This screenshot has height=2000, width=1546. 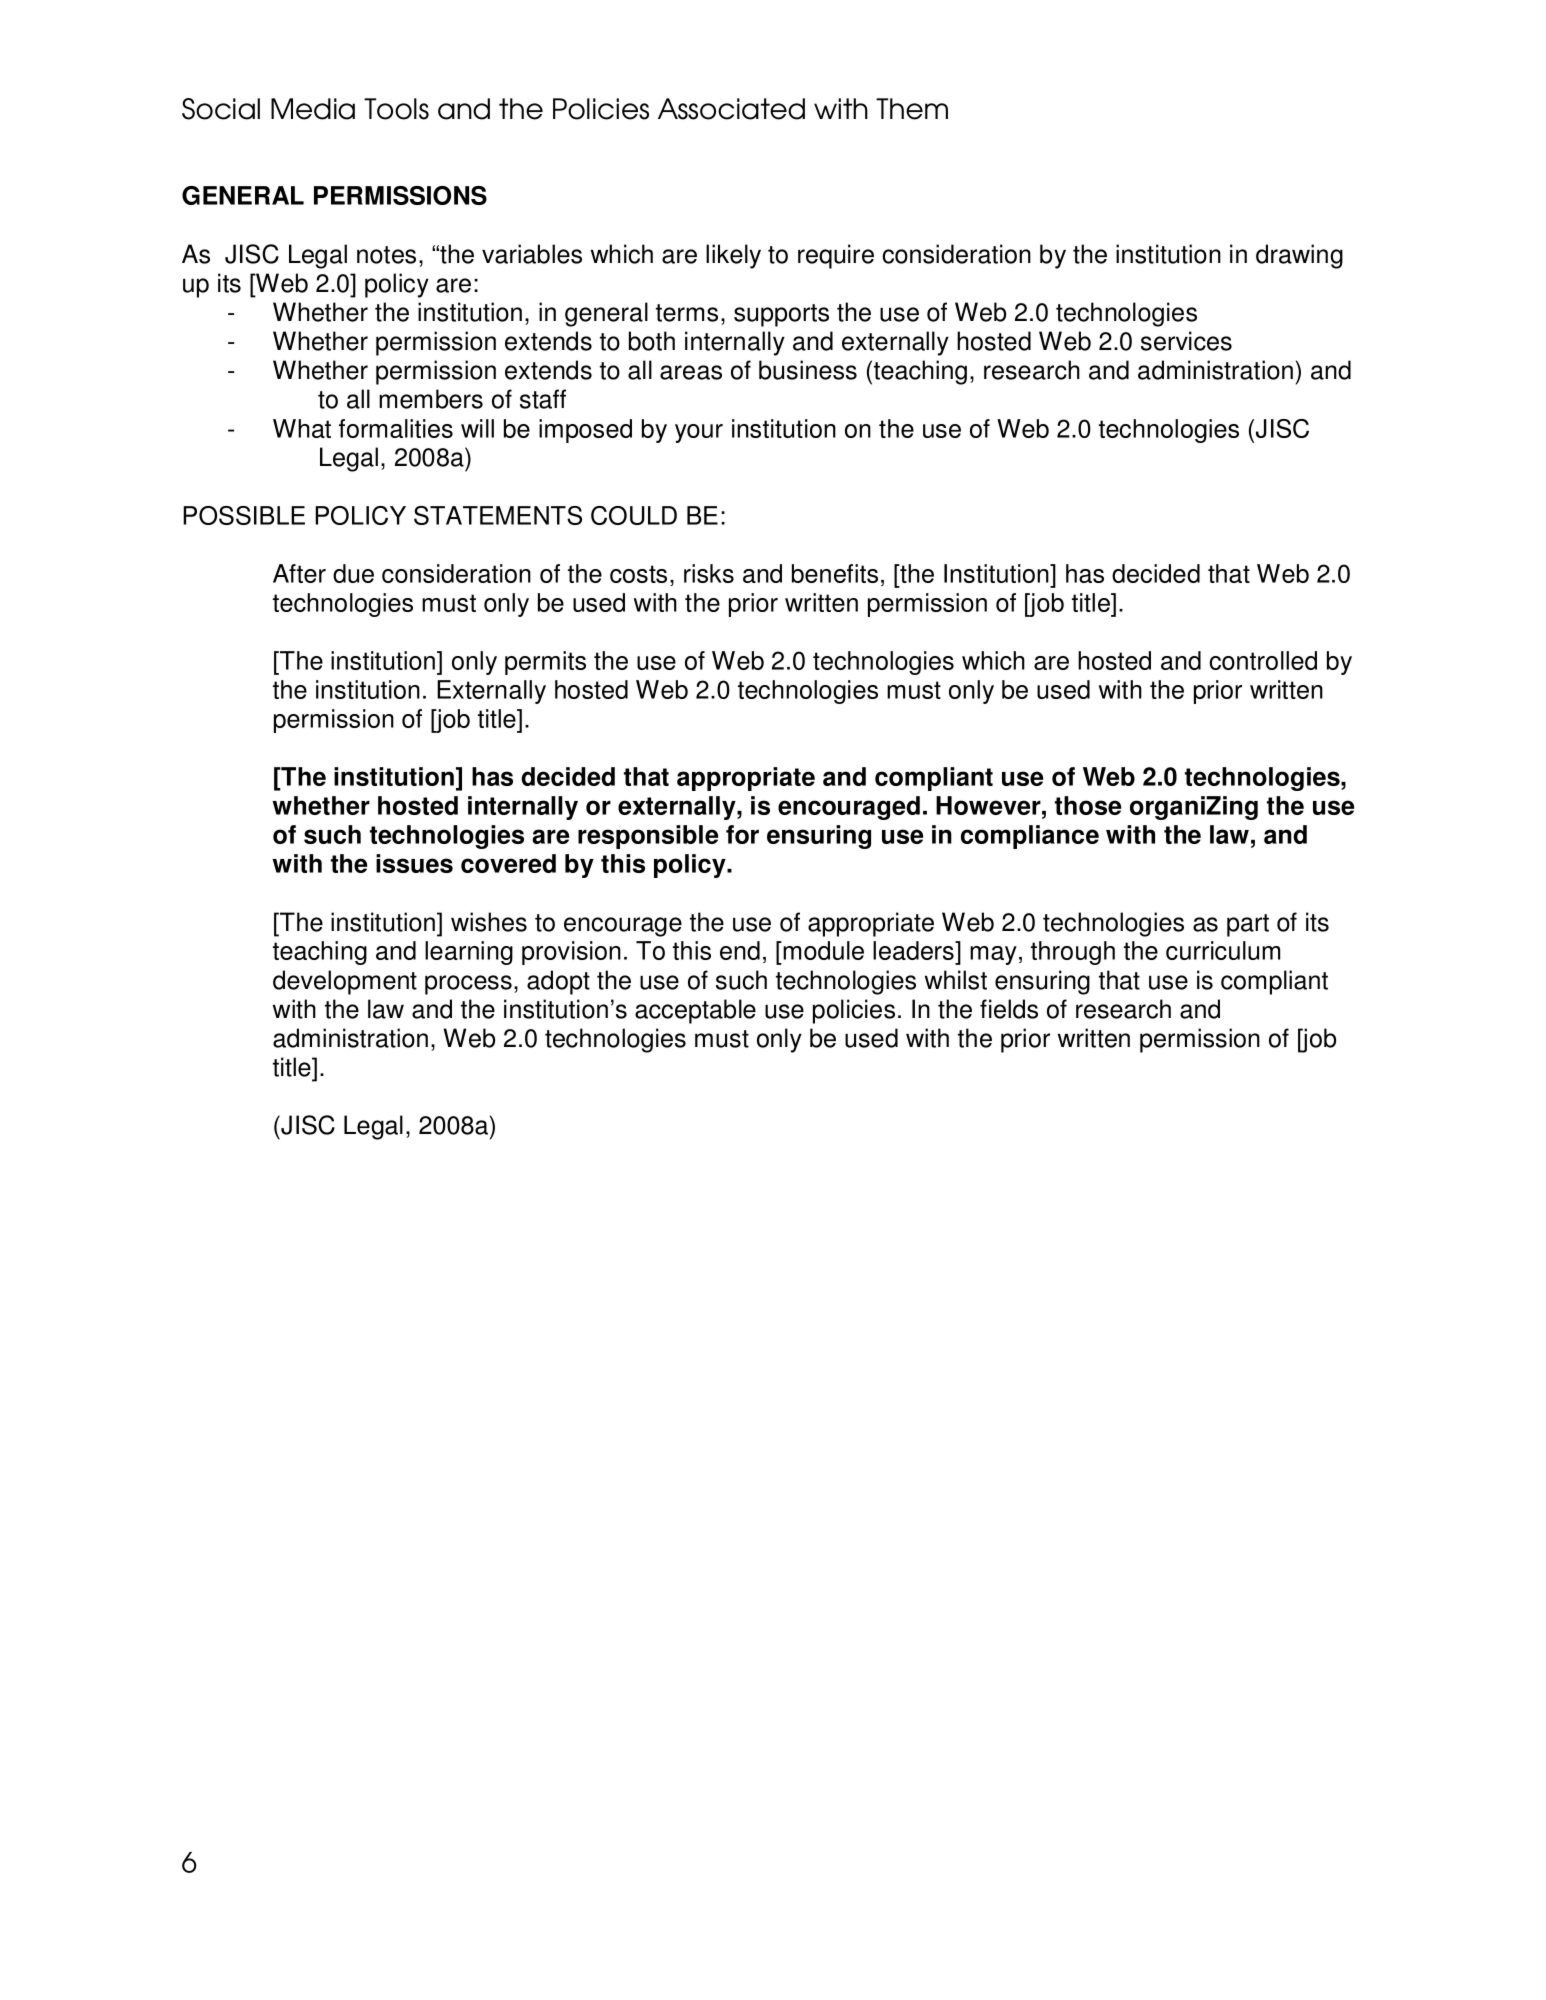 I want to click on controlled, so click(x=1263, y=660).
